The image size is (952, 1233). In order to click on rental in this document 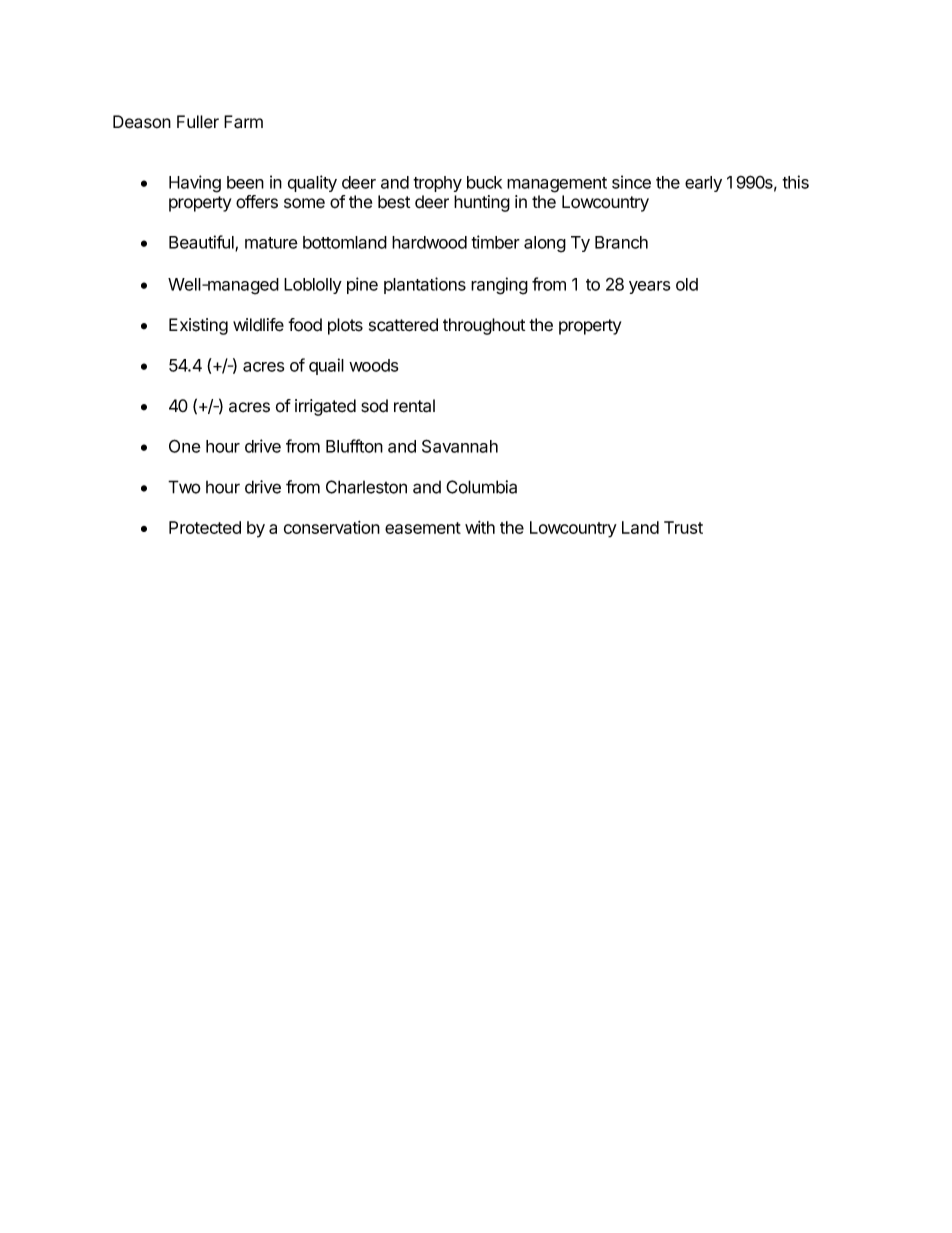, I will do `click(414, 406)`.
